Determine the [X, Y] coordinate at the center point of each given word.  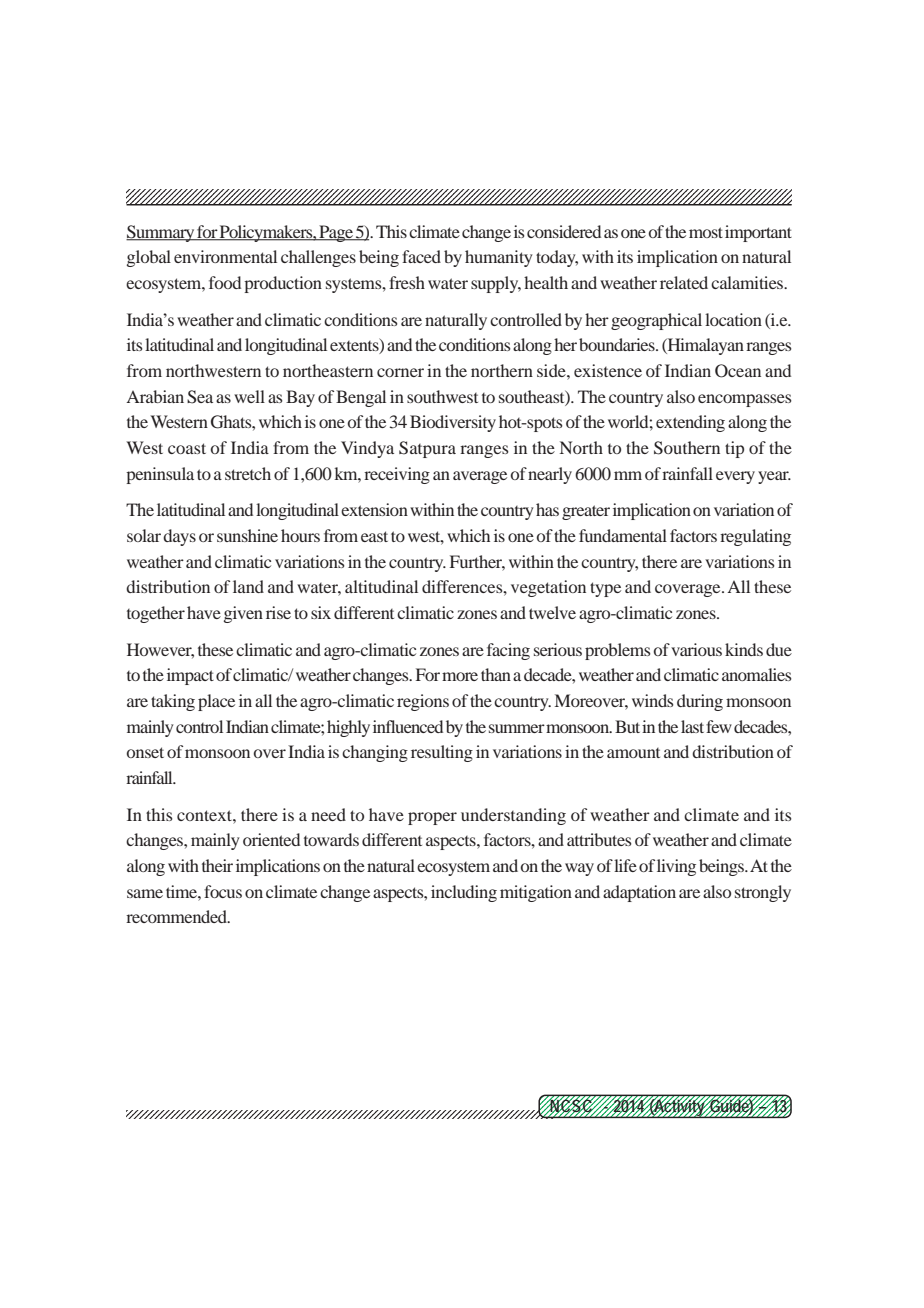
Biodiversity [453, 423]
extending [690, 423]
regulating [755, 537]
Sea [200, 397]
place [216, 702]
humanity [499, 258]
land [248, 586]
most [706, 232]
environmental [225, 256]
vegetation [548, 588]
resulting [442, 753]
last [692, 726]
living [676, 867]
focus [223, 891]
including [464, 893]
